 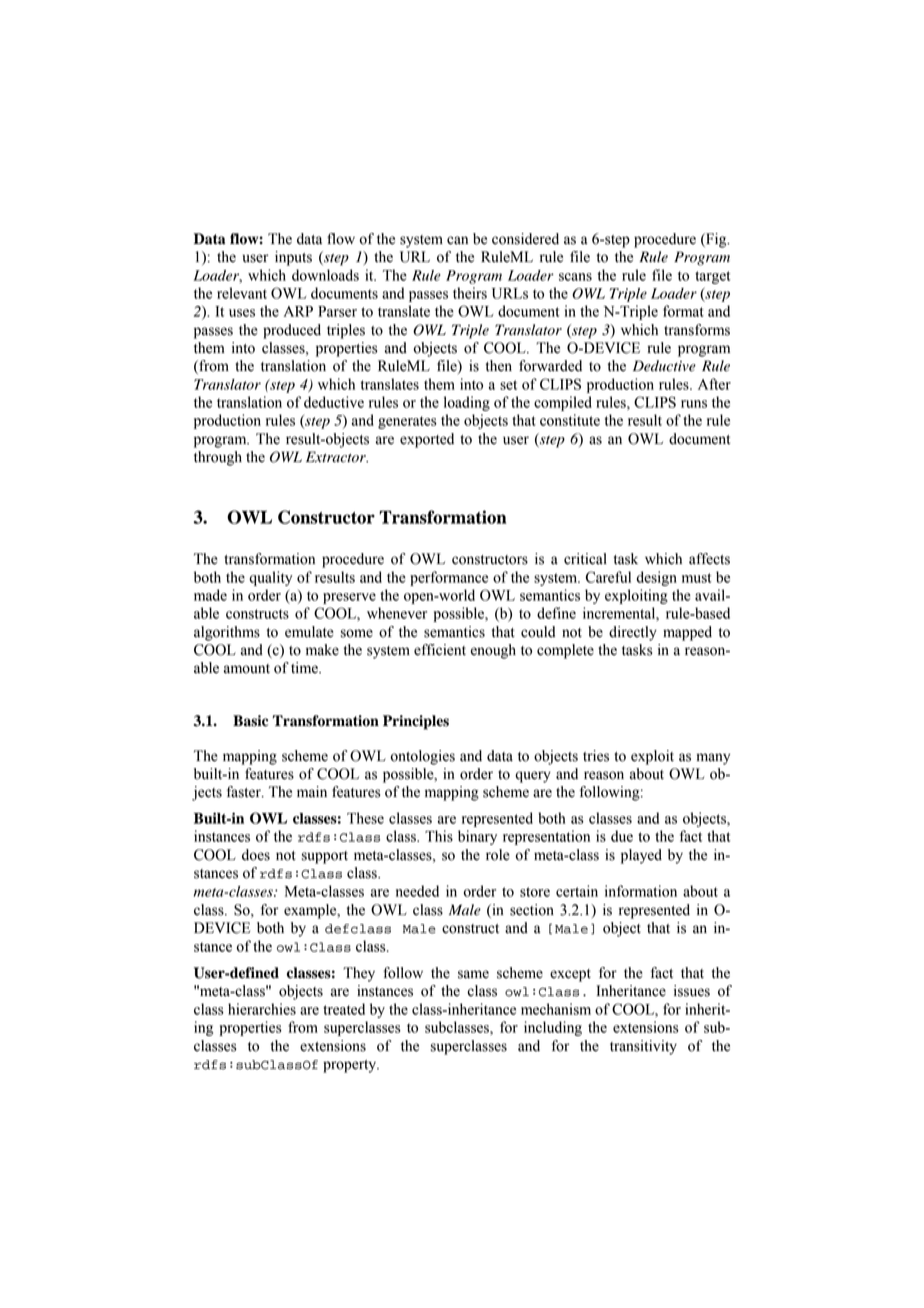 What do you see at coordinates (473, 974) in the screenshot?
I see `same` at bounding box center [473, 974].
